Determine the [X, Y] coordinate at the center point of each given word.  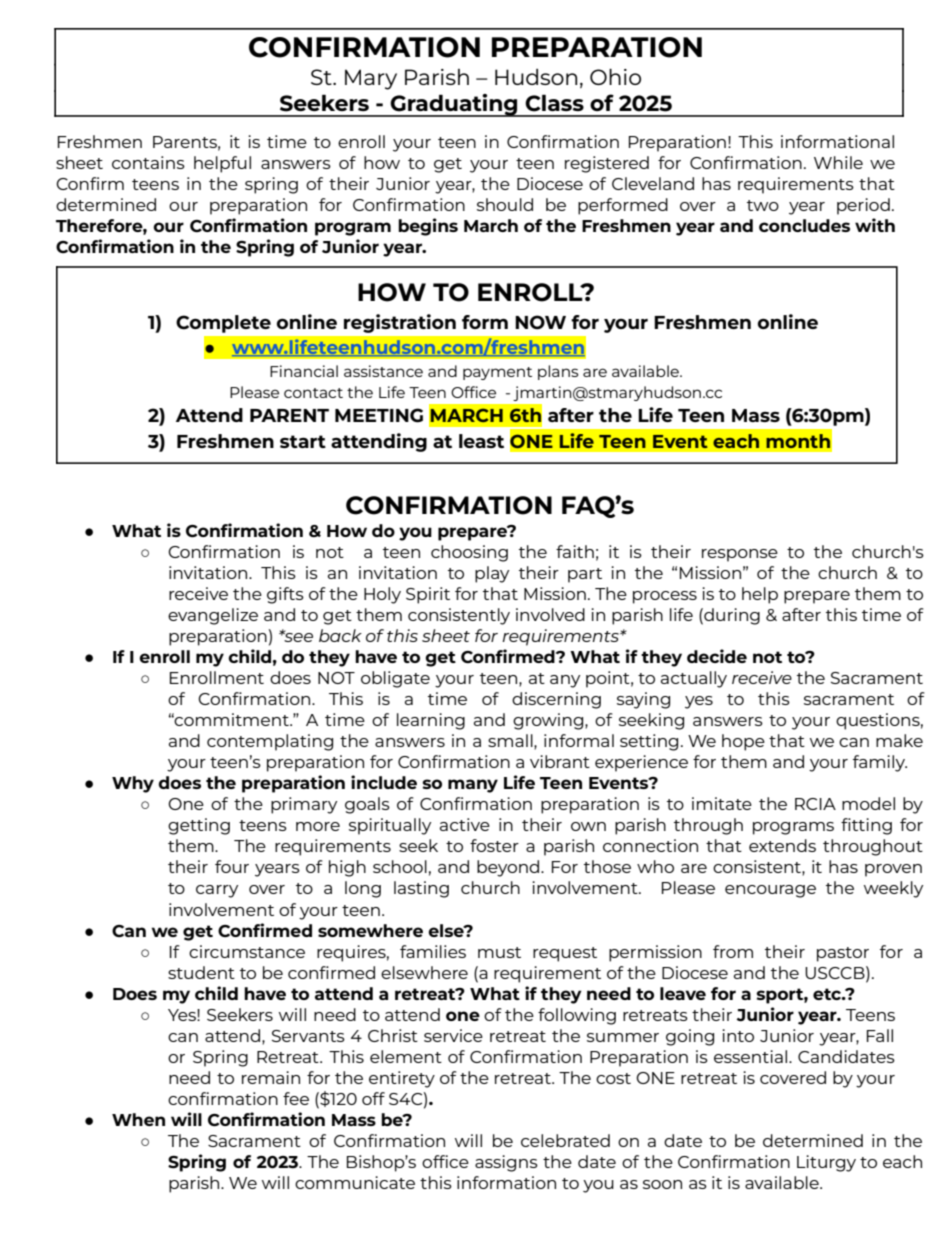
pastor [843, 954]
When [138, 1119]
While [838, 162]
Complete [223, 324]
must [499, 952]
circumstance [247, 951]
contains [148, 162]
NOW [540, 322]
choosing [469, 553]
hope [743, 742]
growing [549, 721]
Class [554, 103]
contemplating [270, 742]
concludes [804, 225]
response [740, 555]
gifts [285, 595]
